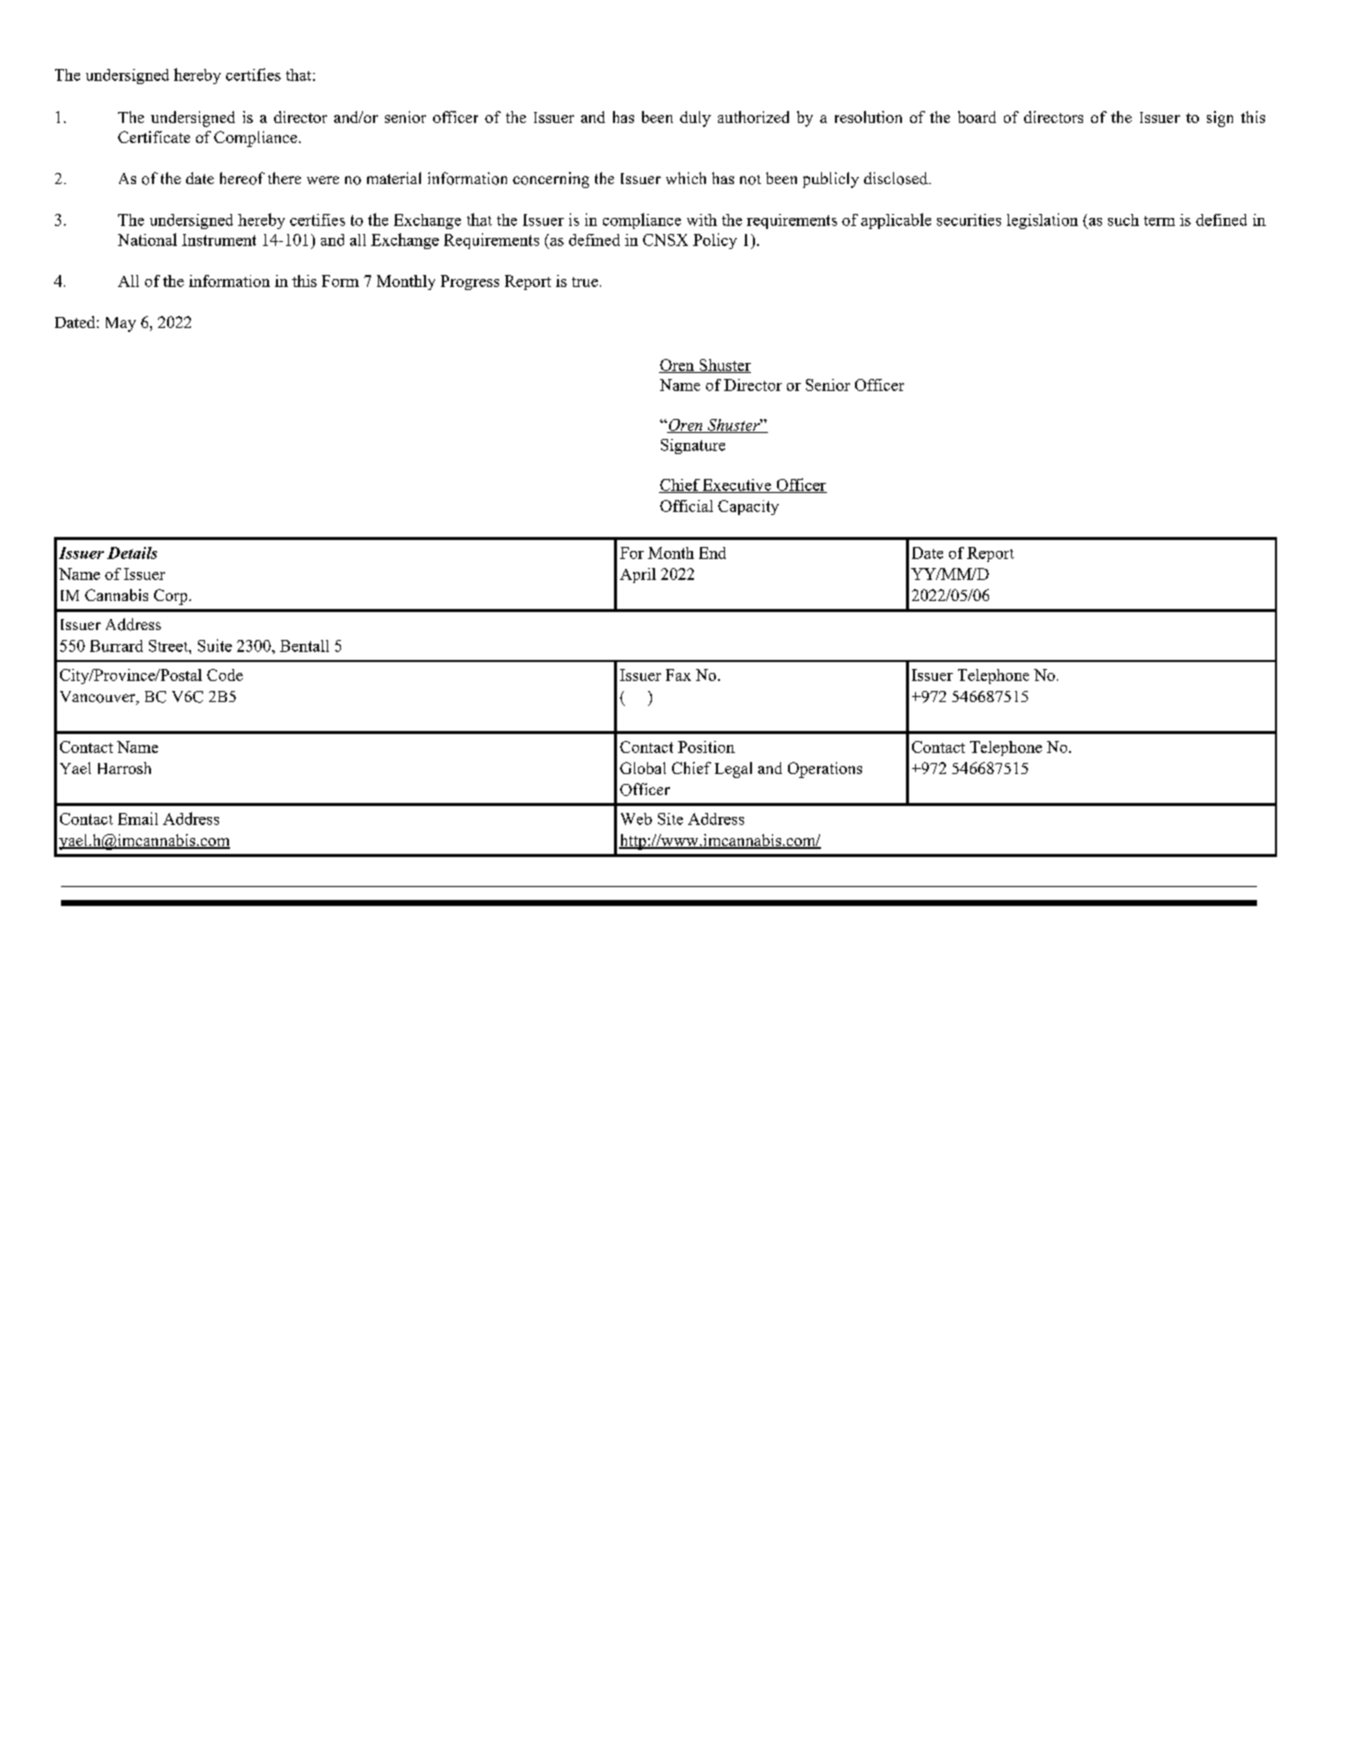 This image has height=1757, width=1358. What do you see at coordinates (154, 137) in the image?
I see `Certificate` at bounding box center [154, 137].
